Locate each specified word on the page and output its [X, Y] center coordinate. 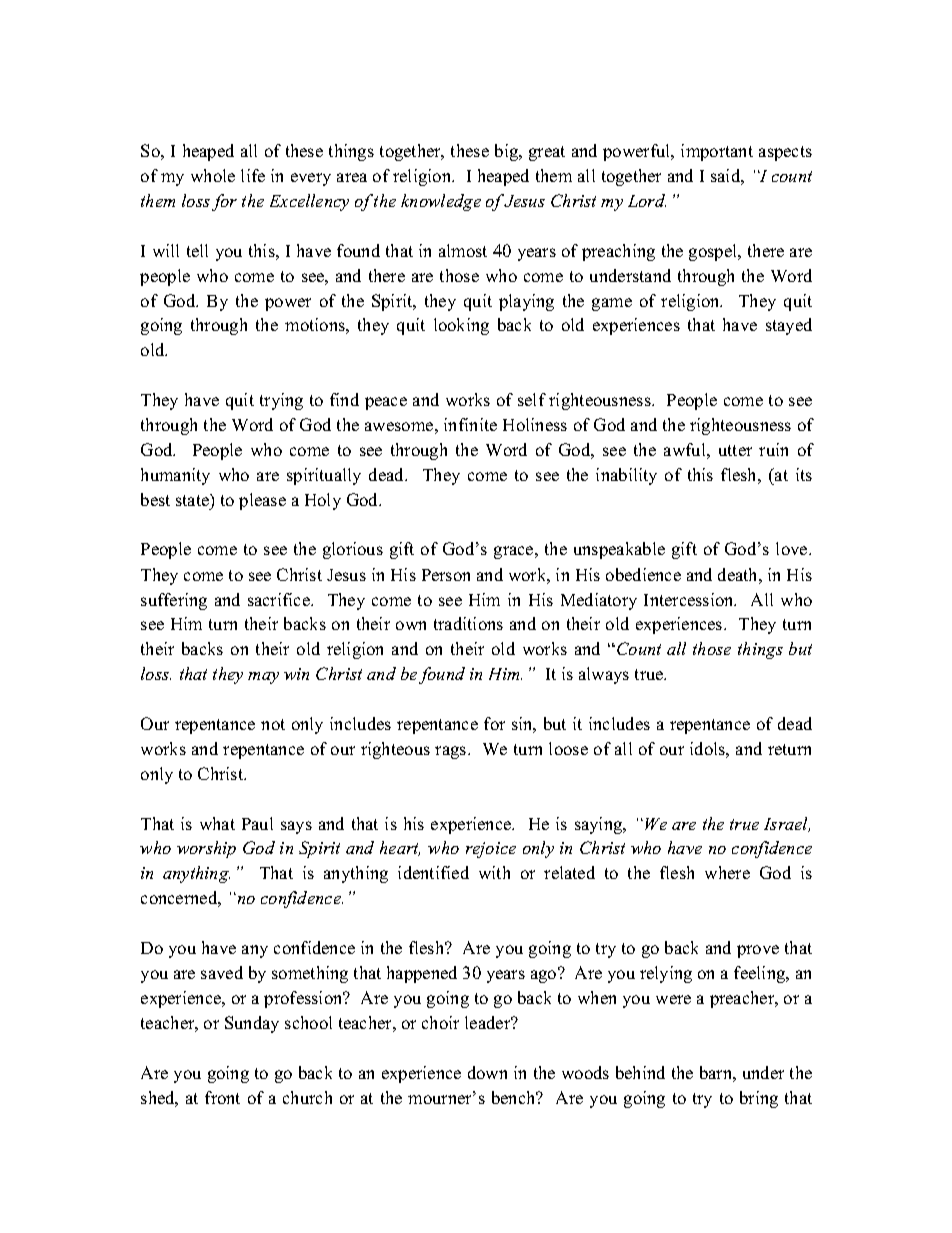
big [508, 152]
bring [759, 1099]
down [487, 1072]
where [727, 872]
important [717, 152]
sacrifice [280, 599]
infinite [470, 424]
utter [735, 450]
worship [206, 849]
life [253, 175]
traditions [468, 623]
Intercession [690, 599]
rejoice [491, 850]
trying [281, 401]
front [222, 1097]
